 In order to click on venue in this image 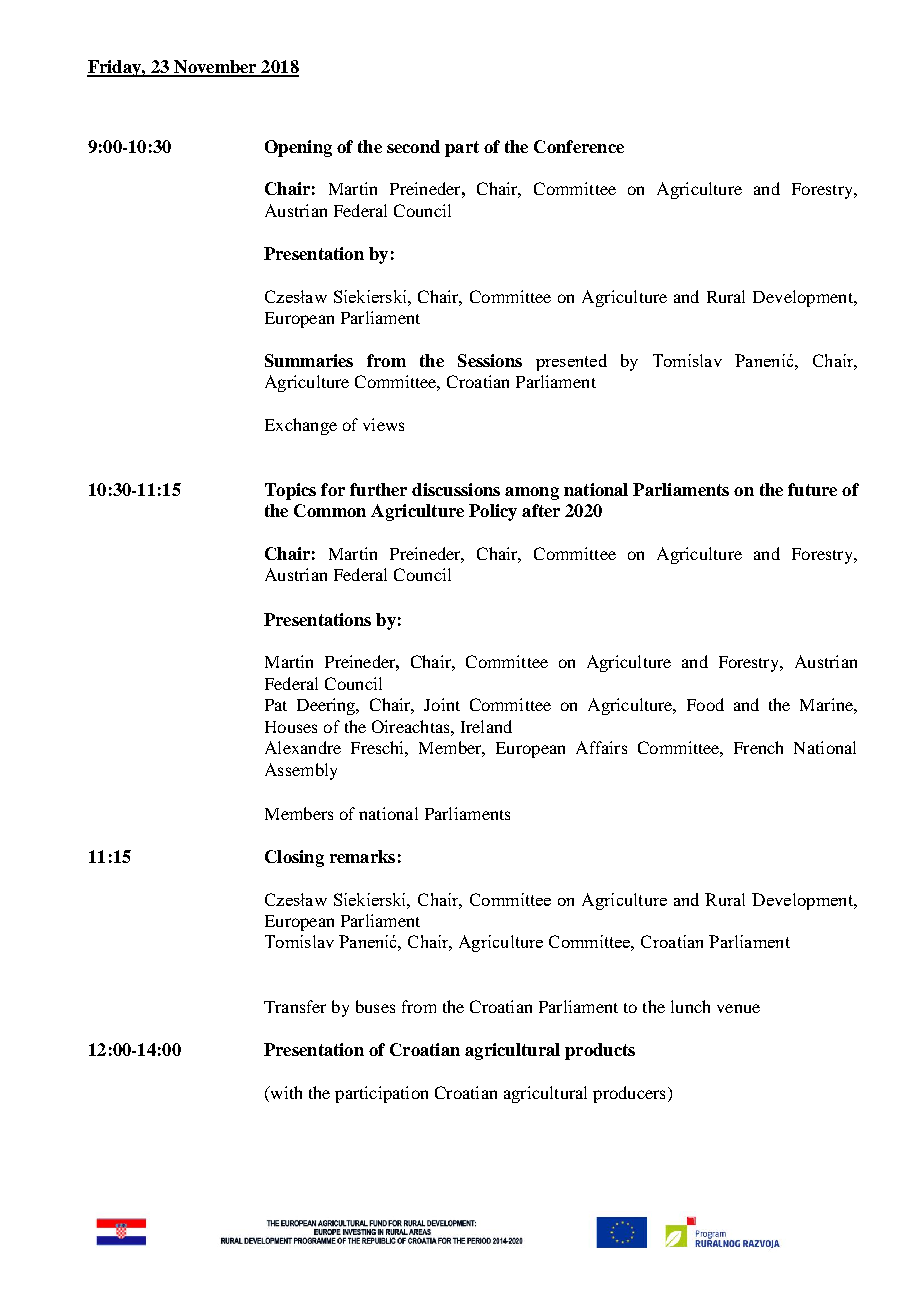, I will do `click(738, 1008)`.
